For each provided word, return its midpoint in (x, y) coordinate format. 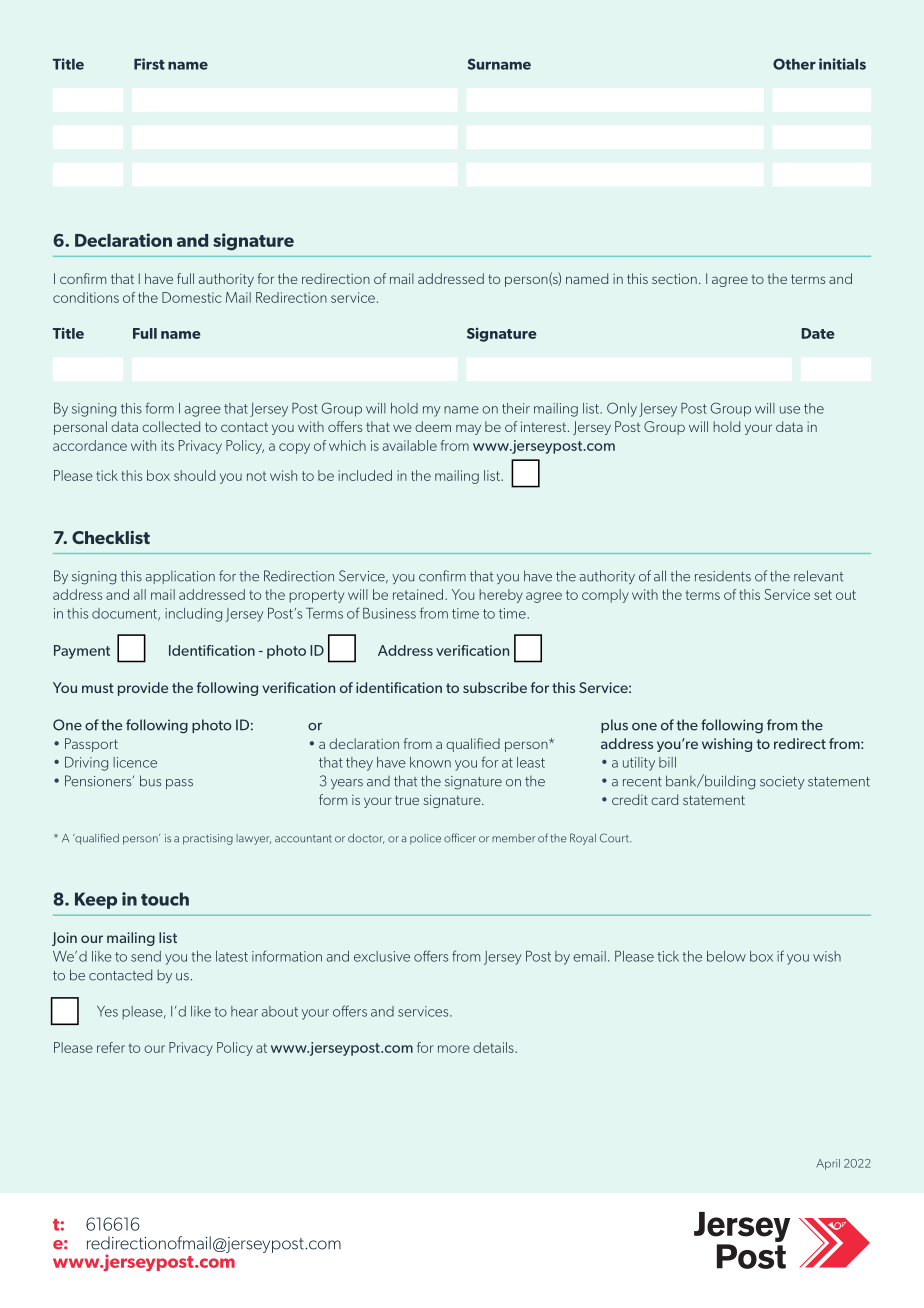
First (149, 64)
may (468, 429)
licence (135, 762)
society (782, 782)
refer (111, 1047)
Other (794, 64)
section (674, 278)
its (167, 445)
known (430, 762)
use (790, 410)
